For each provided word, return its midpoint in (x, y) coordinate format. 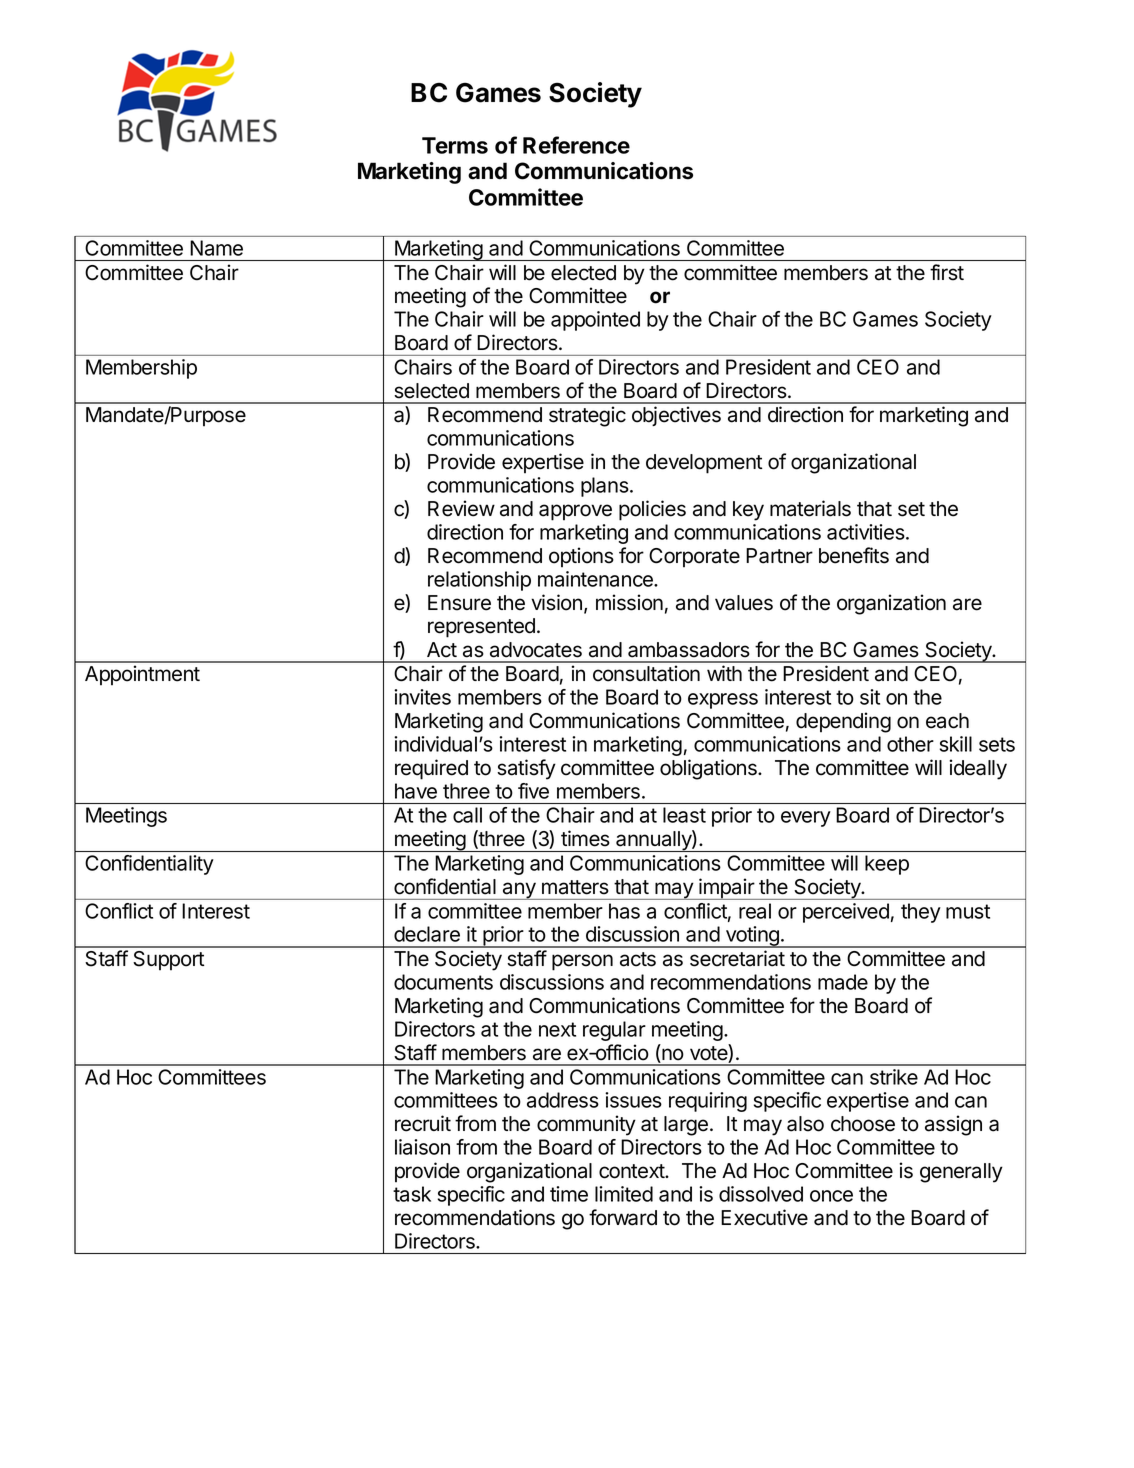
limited (624, 1194)
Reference (576, 145)
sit (870, 697)
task (412, 1194)
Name (216, 248)
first (947, 272)
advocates (536, 650)
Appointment (142, 675)
